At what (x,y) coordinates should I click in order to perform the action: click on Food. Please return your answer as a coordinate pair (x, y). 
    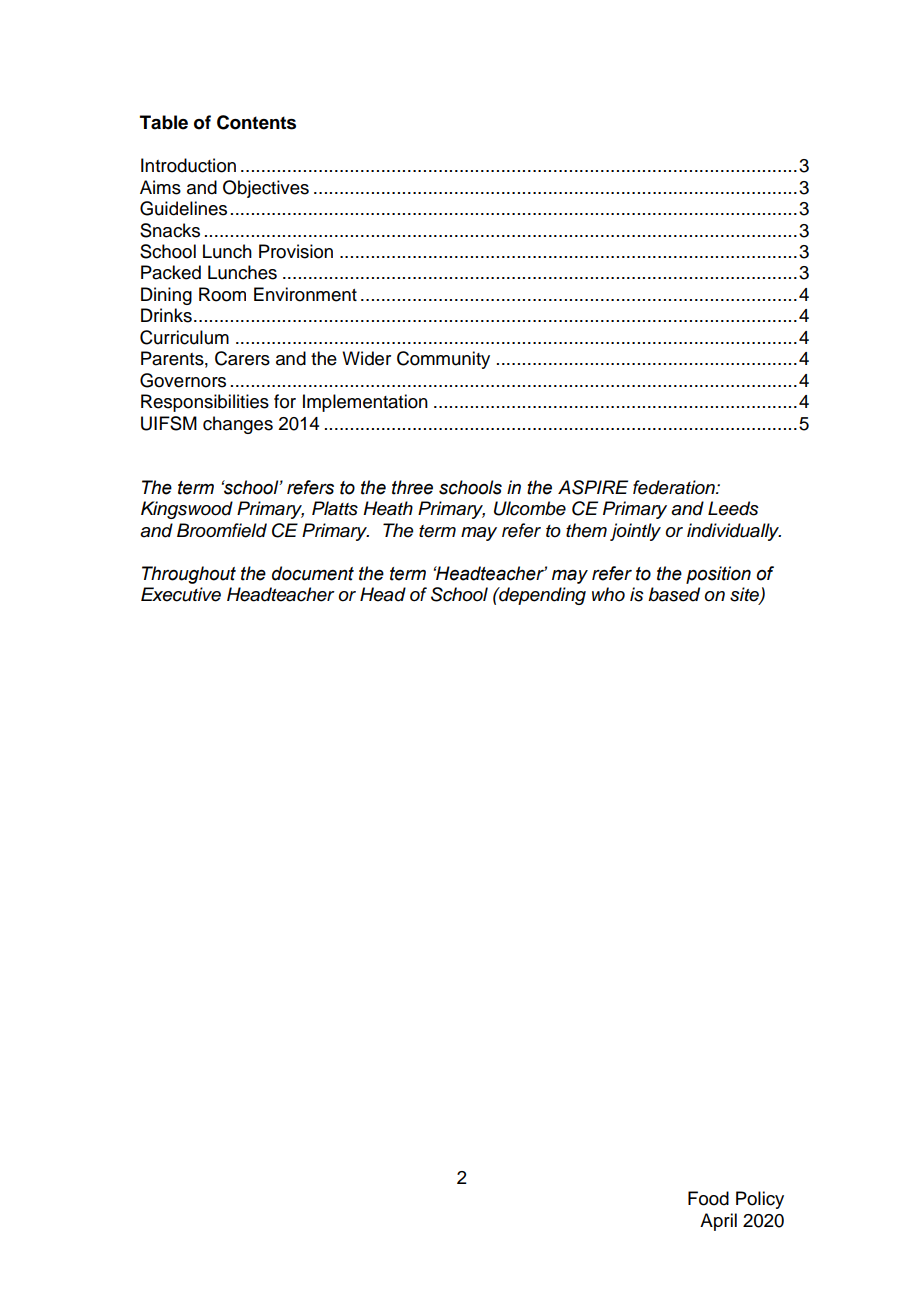
    Looking at the image, I should click on (708, 1198).
